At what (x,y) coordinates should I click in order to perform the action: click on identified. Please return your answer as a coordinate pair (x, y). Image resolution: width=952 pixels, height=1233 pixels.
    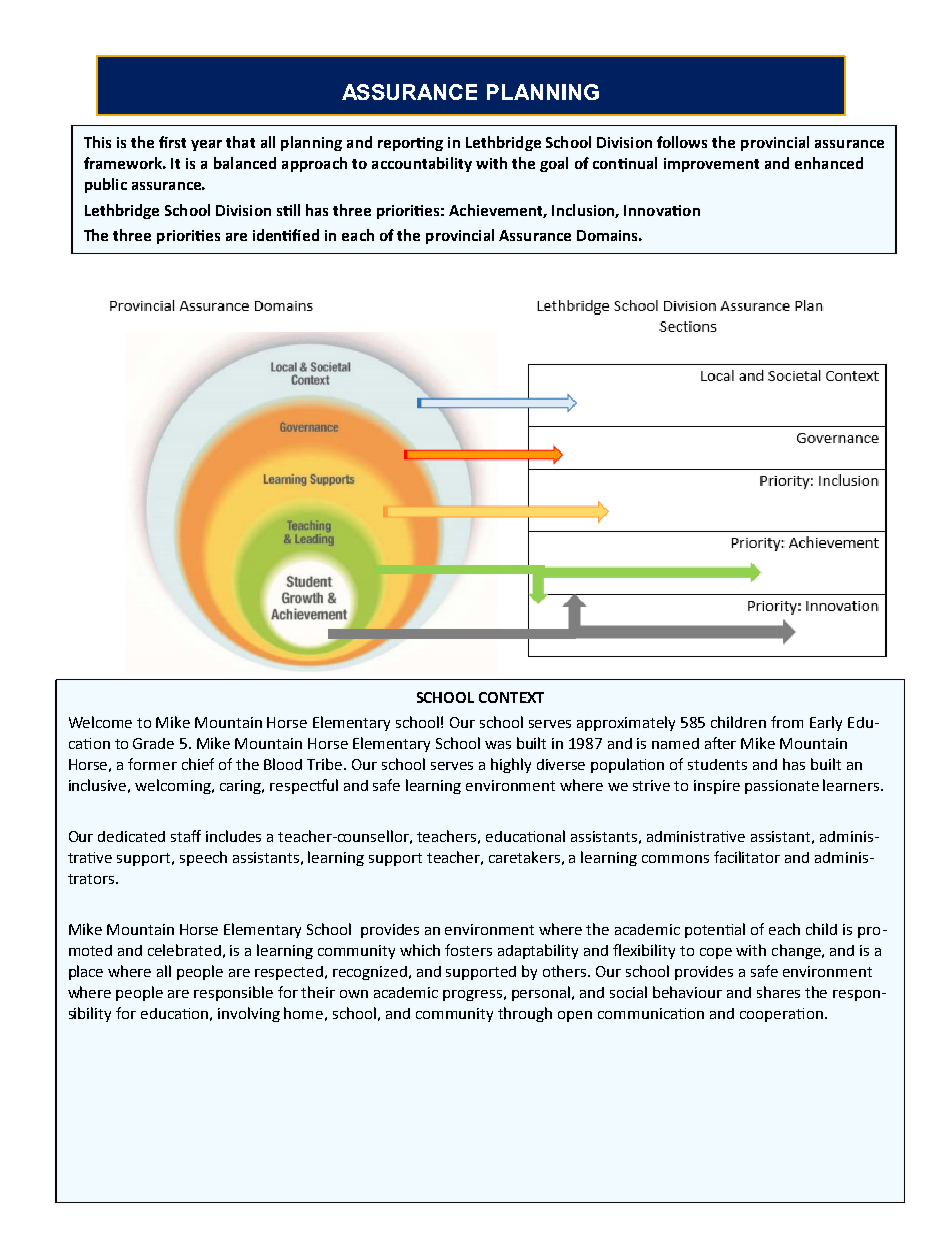
    Looking at the image, I should click on (286, 235).
